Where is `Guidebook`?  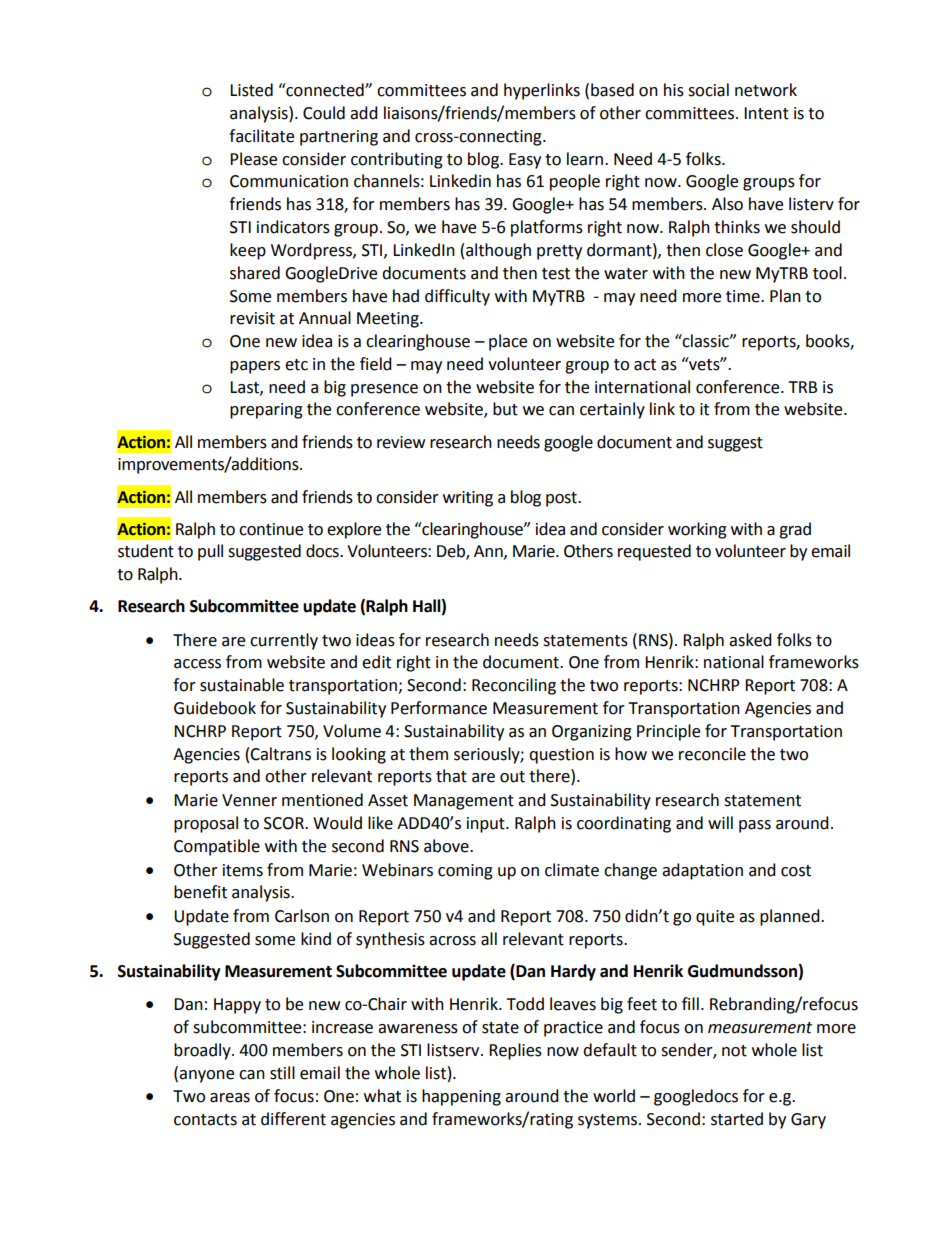
Guidebook is located at coordinates (215, 708).
